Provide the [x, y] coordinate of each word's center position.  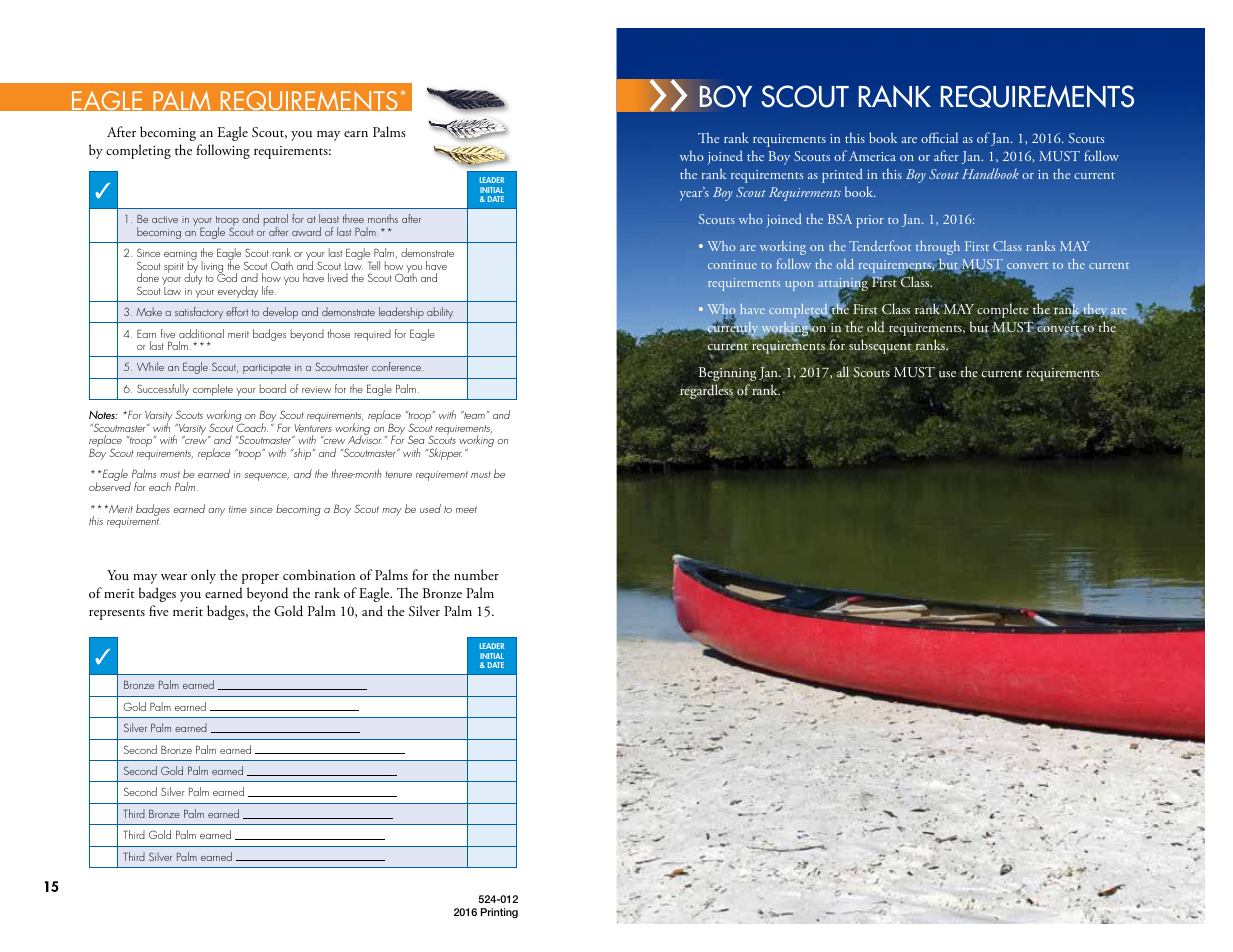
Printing [499, 913]
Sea [416, 439]
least [329, 218]
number [476, 574]
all [843, 371]
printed [842, 175]
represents [117, 614]
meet [466, 509]
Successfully [163, 390]
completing [138, 151]
